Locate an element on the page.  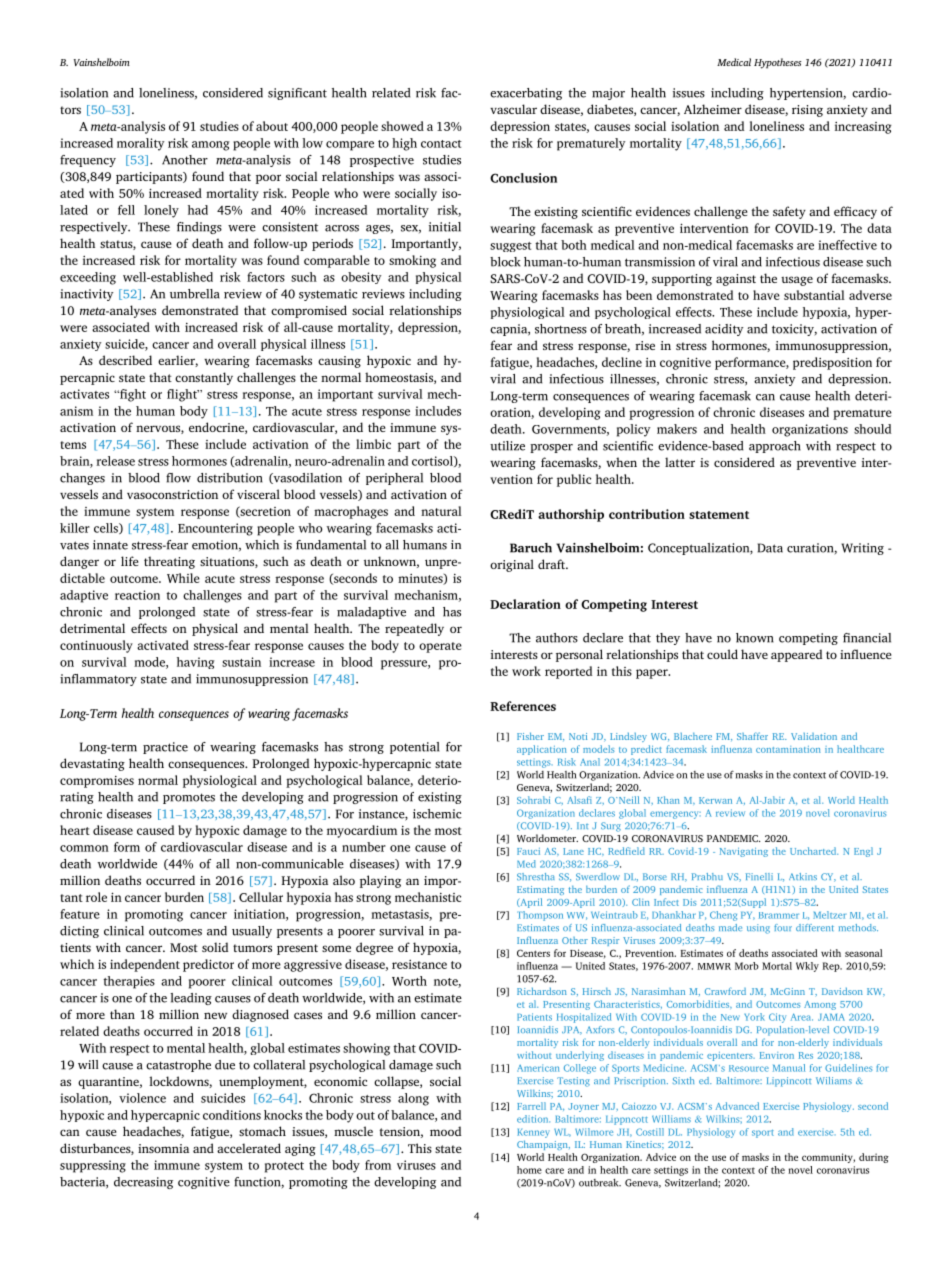
insomnia is located at coordinates (163, 1148).
